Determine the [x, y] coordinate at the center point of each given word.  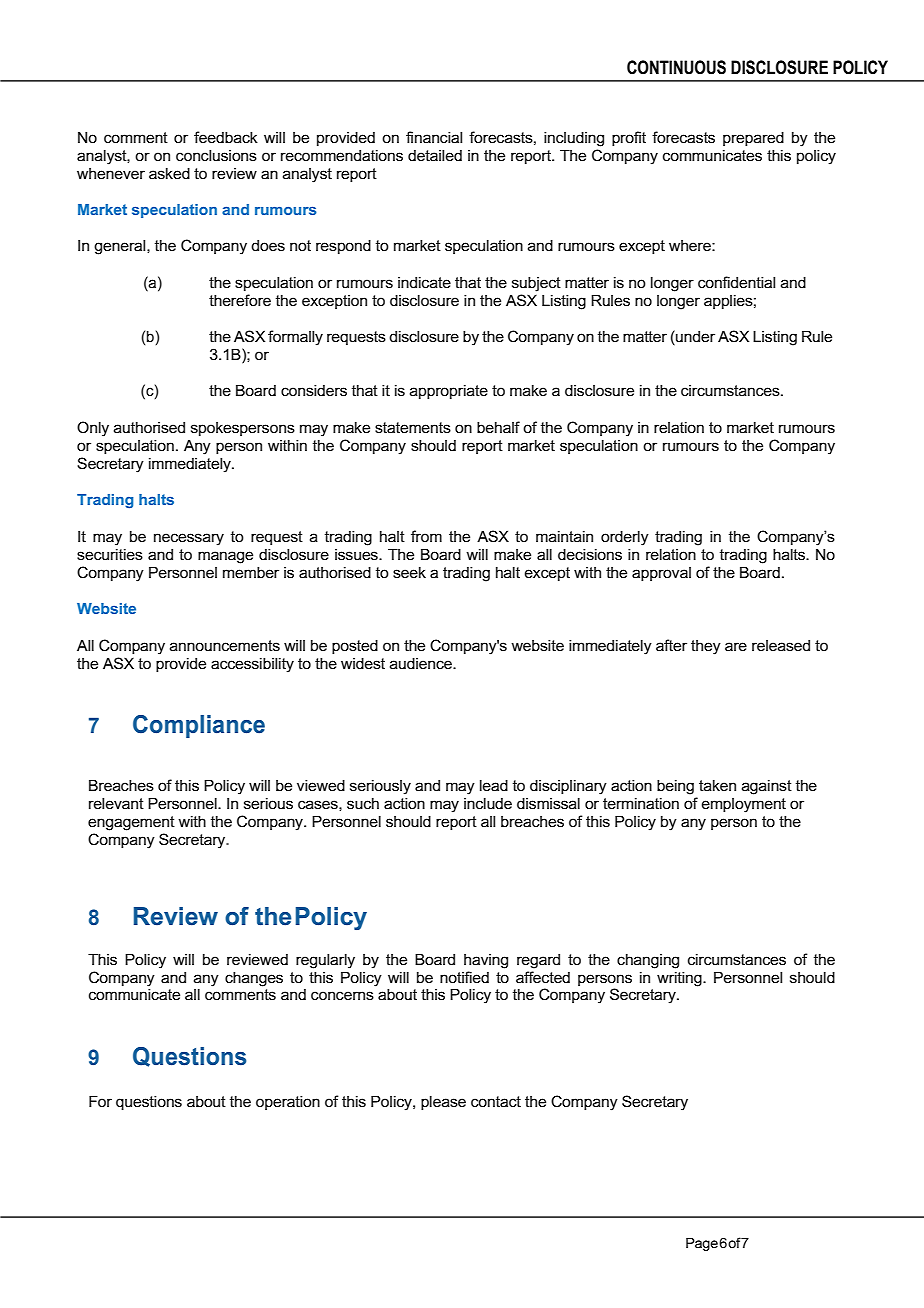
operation [288, 1102]
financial [434, 137]
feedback [226, 137]
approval [661, 574]
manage [225, 557]
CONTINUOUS [676, 67]
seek [409, 572]
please [443, 1102]
